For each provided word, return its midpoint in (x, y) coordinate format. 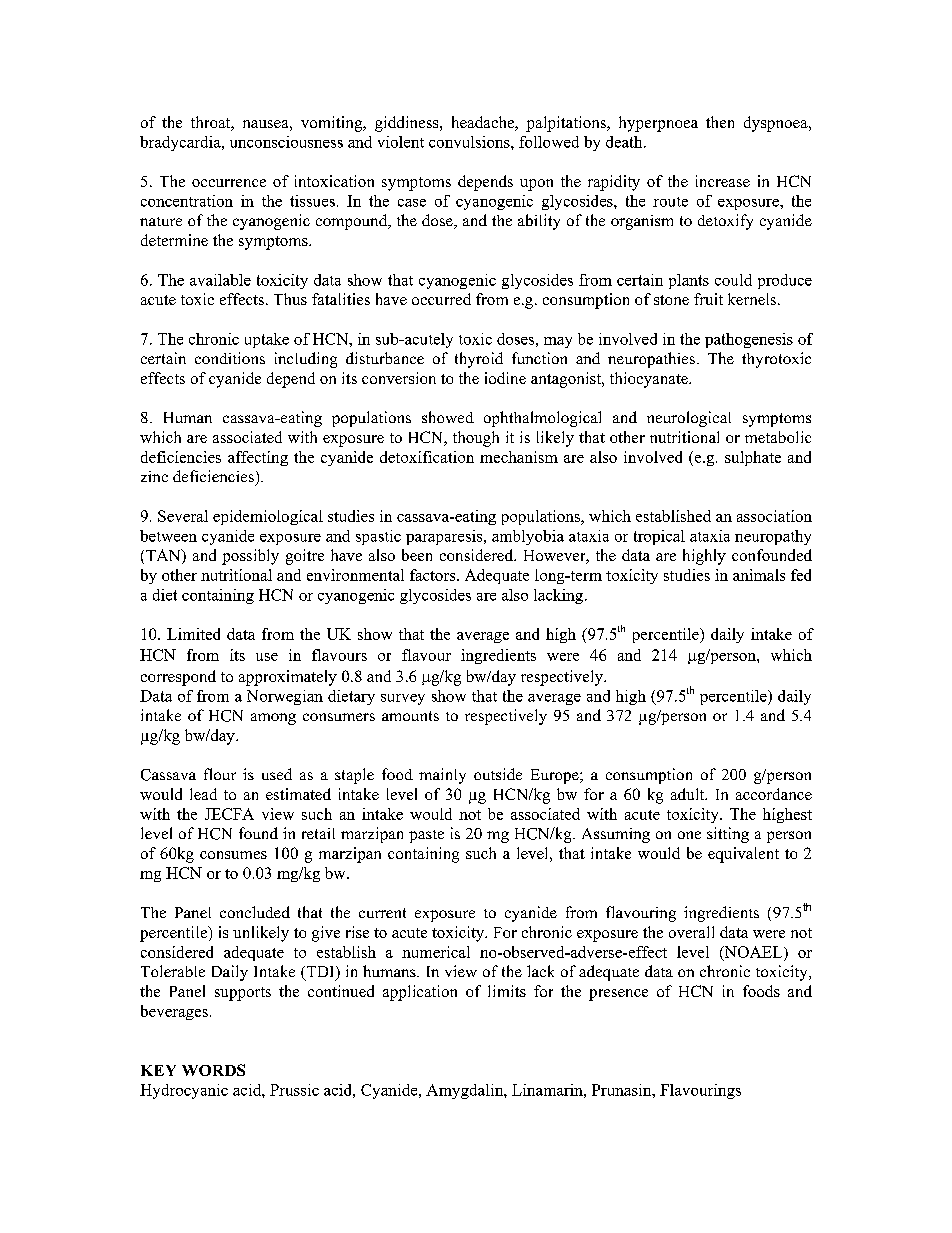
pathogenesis (749, 340)
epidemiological (268, 517)
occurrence (229, 183)
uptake (267, 340)
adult (689, 794)
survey (403, 699)
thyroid (479, 360)
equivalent (743, 855)
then (720, 122)
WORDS (213, 1070)
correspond (178, 678)
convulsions (470, 142)
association (774, 516)
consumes (233, 855)
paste (426, 836)
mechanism (519, 457)
